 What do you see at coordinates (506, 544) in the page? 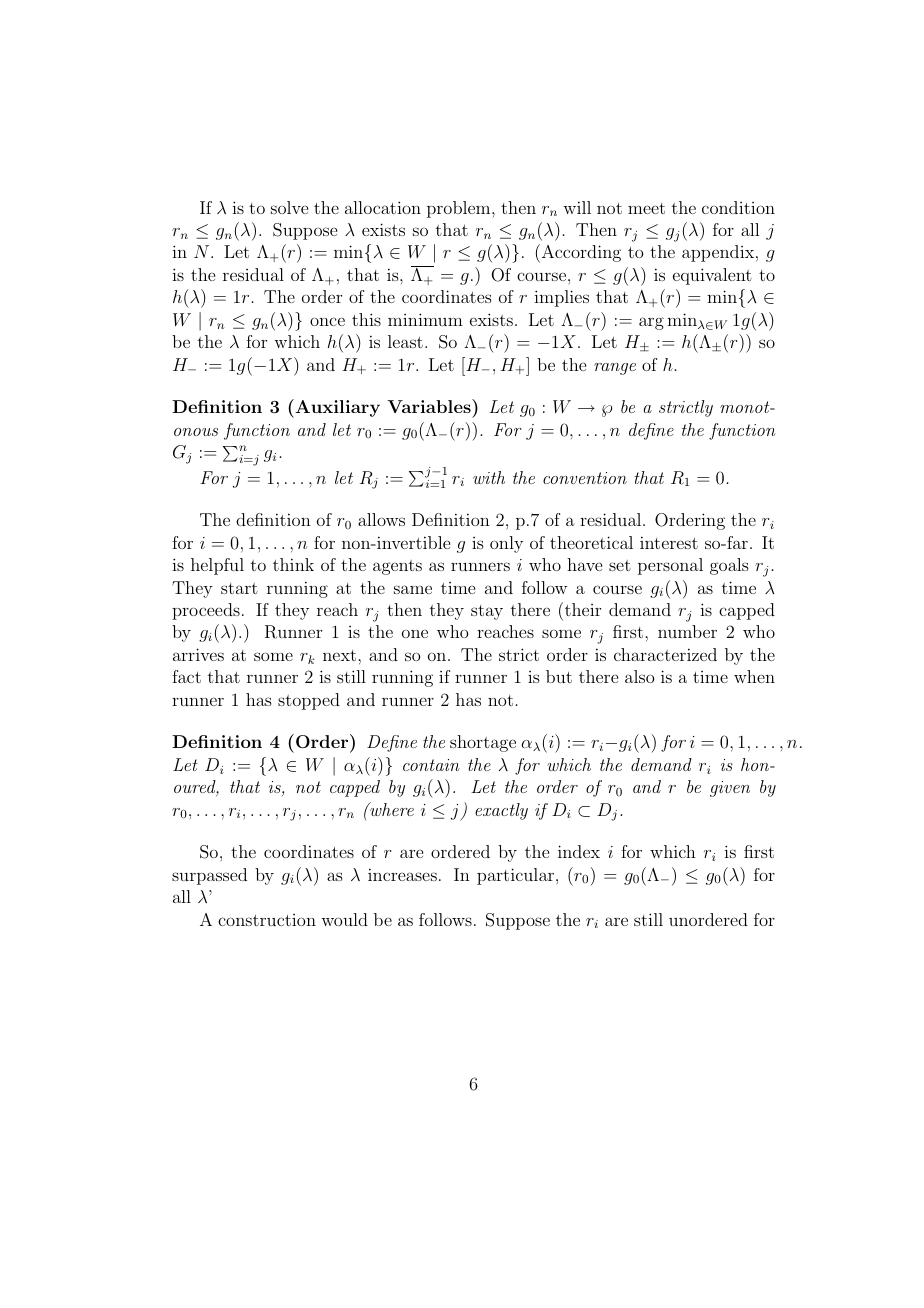
I see `only` at bounding box center [506, 544].
